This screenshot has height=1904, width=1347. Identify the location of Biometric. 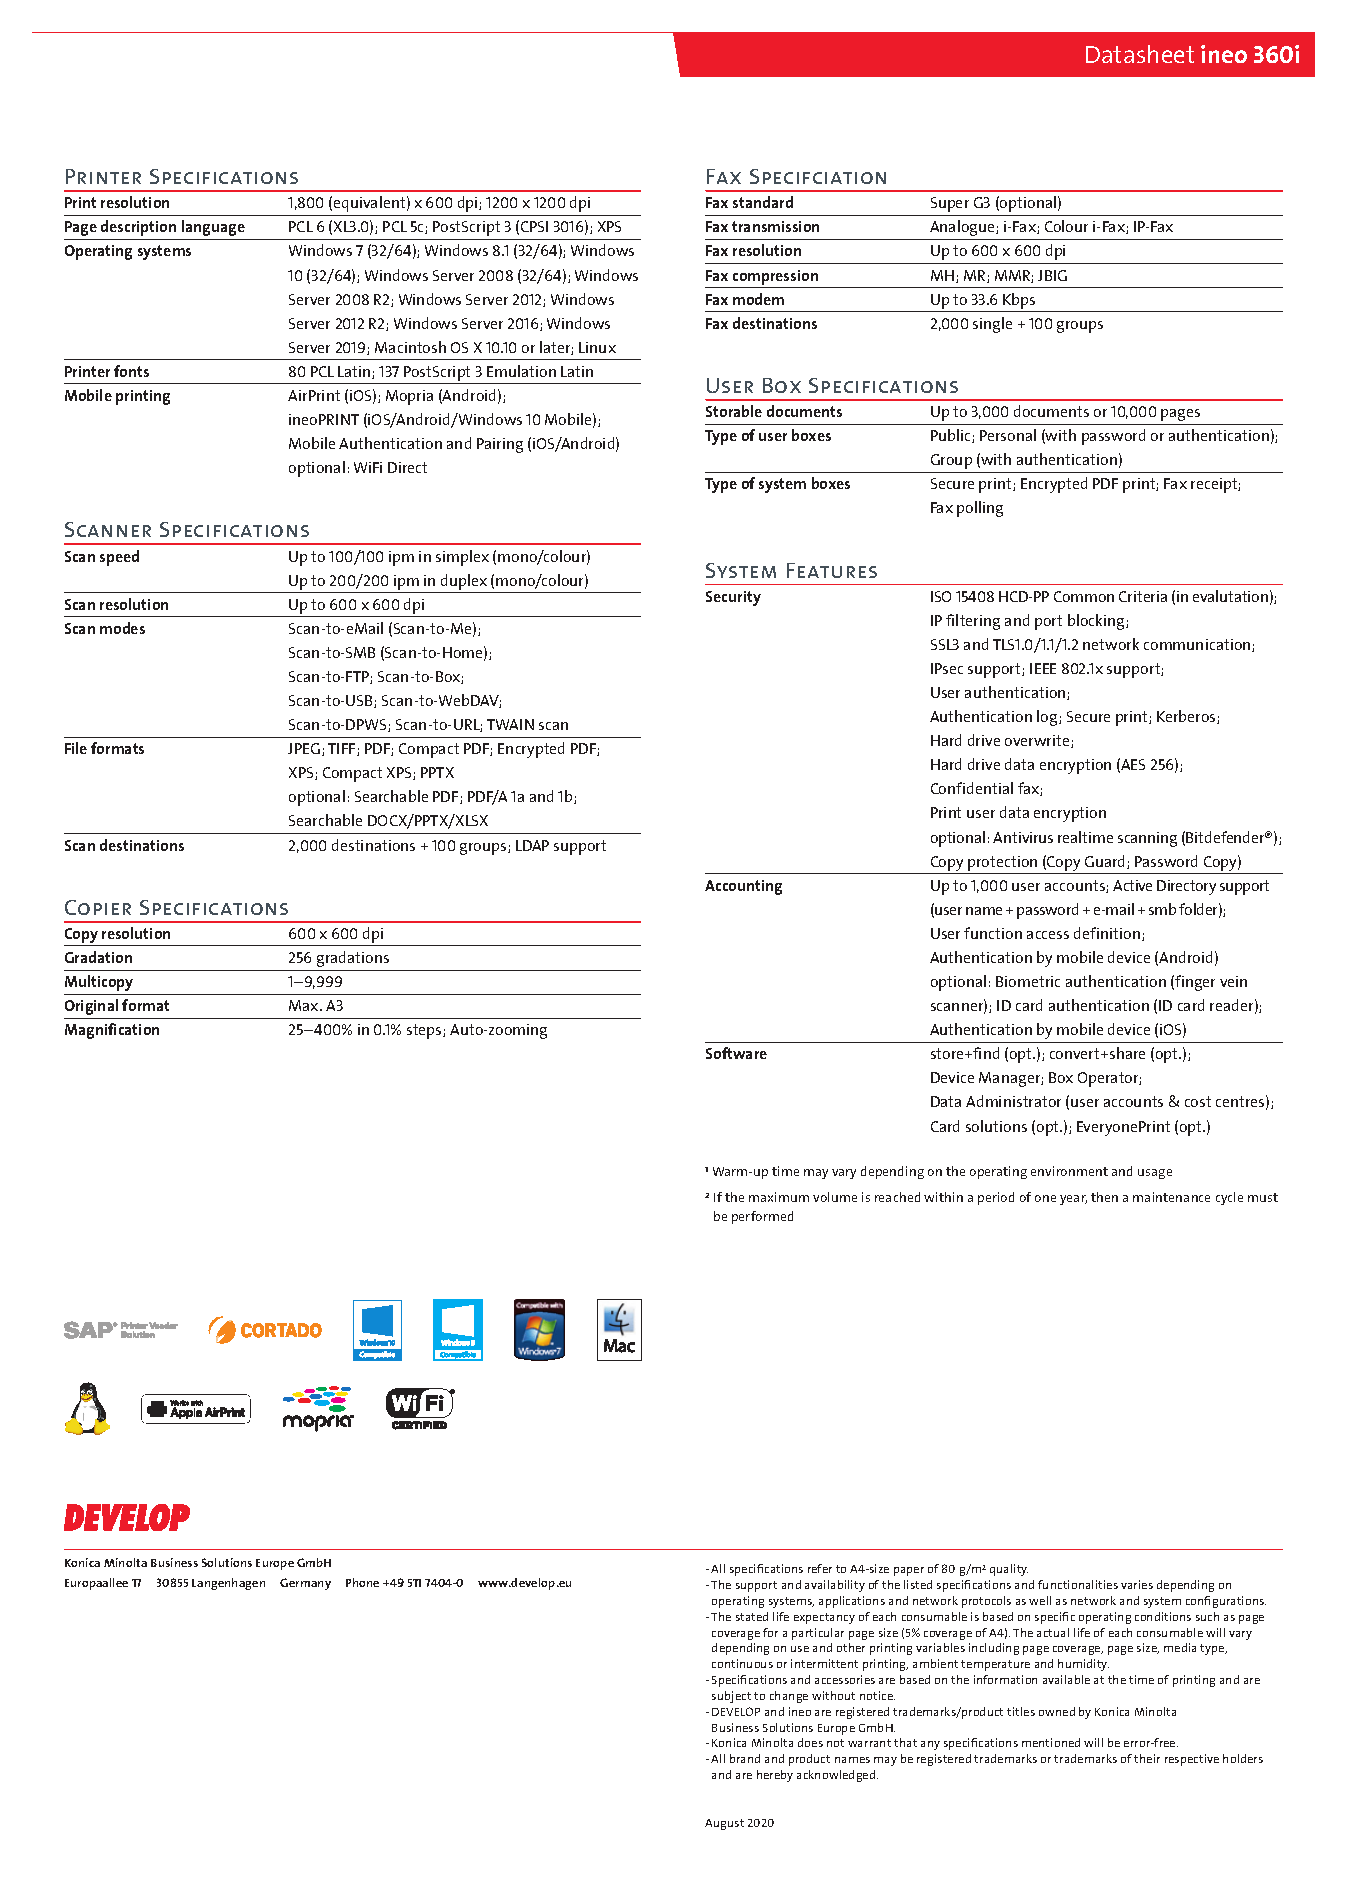
(1028, 981).
